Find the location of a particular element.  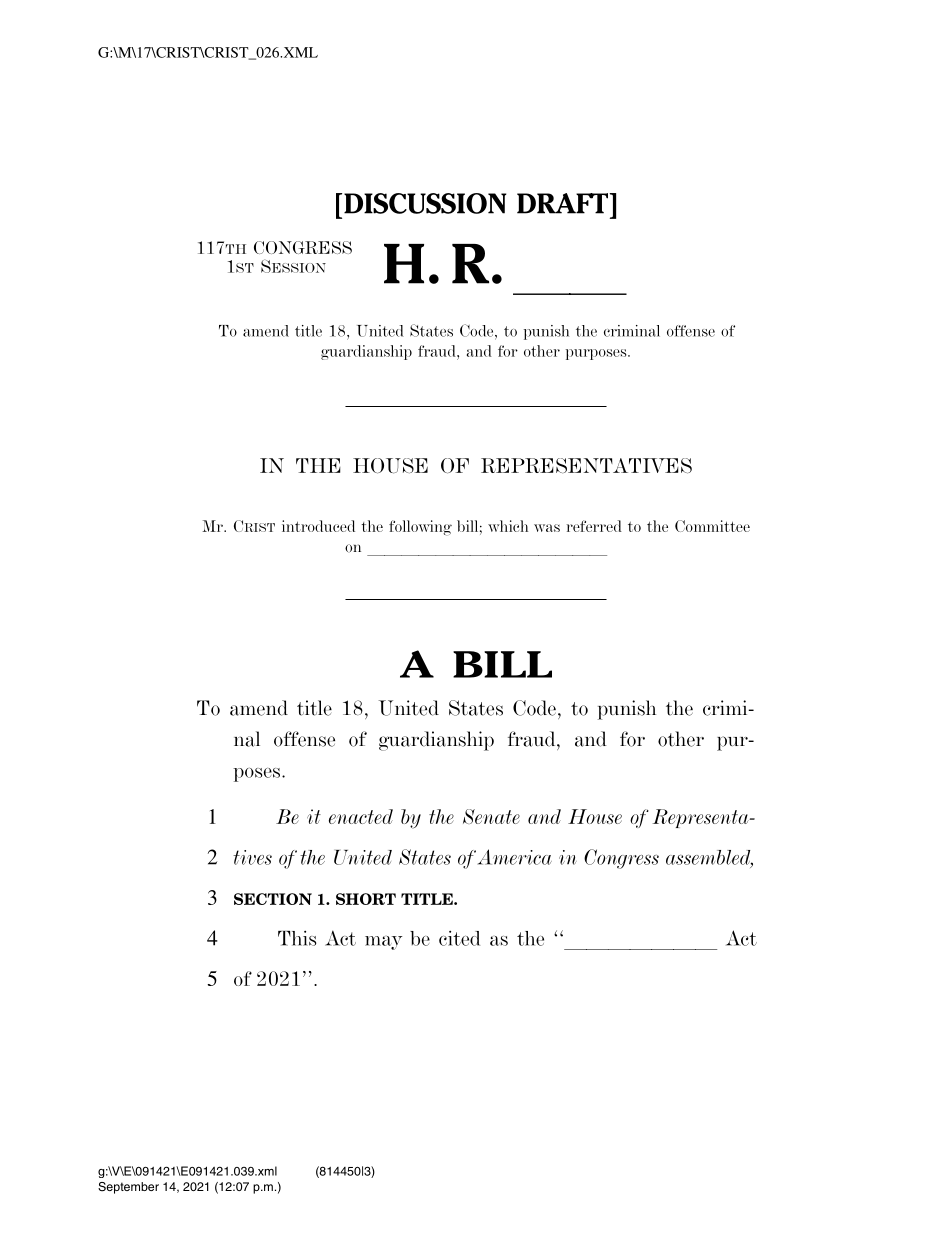

cited is located at coordinates (459, 938).
